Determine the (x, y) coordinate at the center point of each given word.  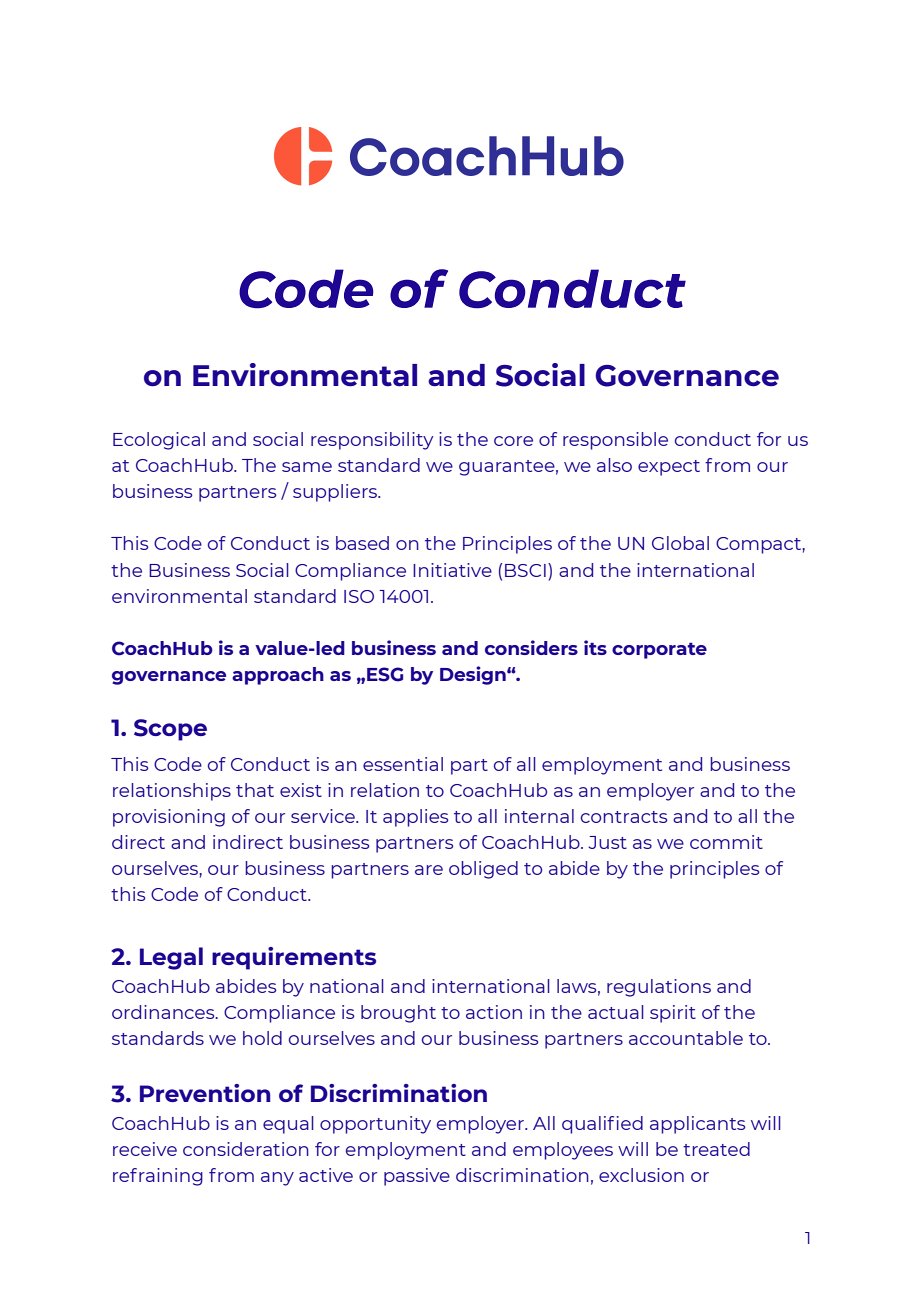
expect (669, 468)
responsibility (372, 441)
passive (417, 1177)
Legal (171, 958)
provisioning (169, 818)
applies (415, 818)
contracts (624, 817)
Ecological (159, 441)
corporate (659, 650)
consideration (246, 1149)
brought (398, 1014)
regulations (659, 988)
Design (474, 675)
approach (278, 676)
